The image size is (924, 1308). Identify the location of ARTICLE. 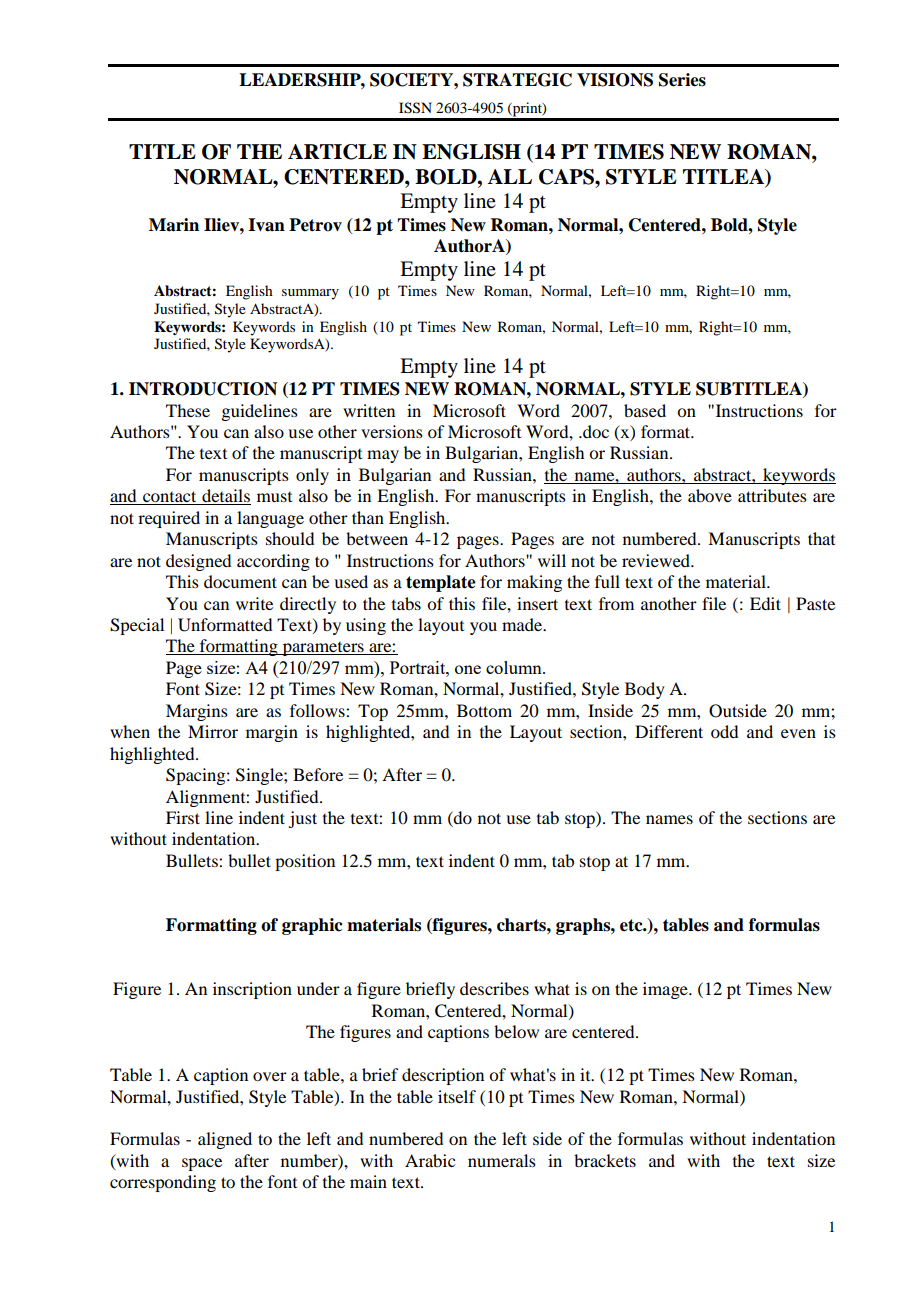
(337, 152).
